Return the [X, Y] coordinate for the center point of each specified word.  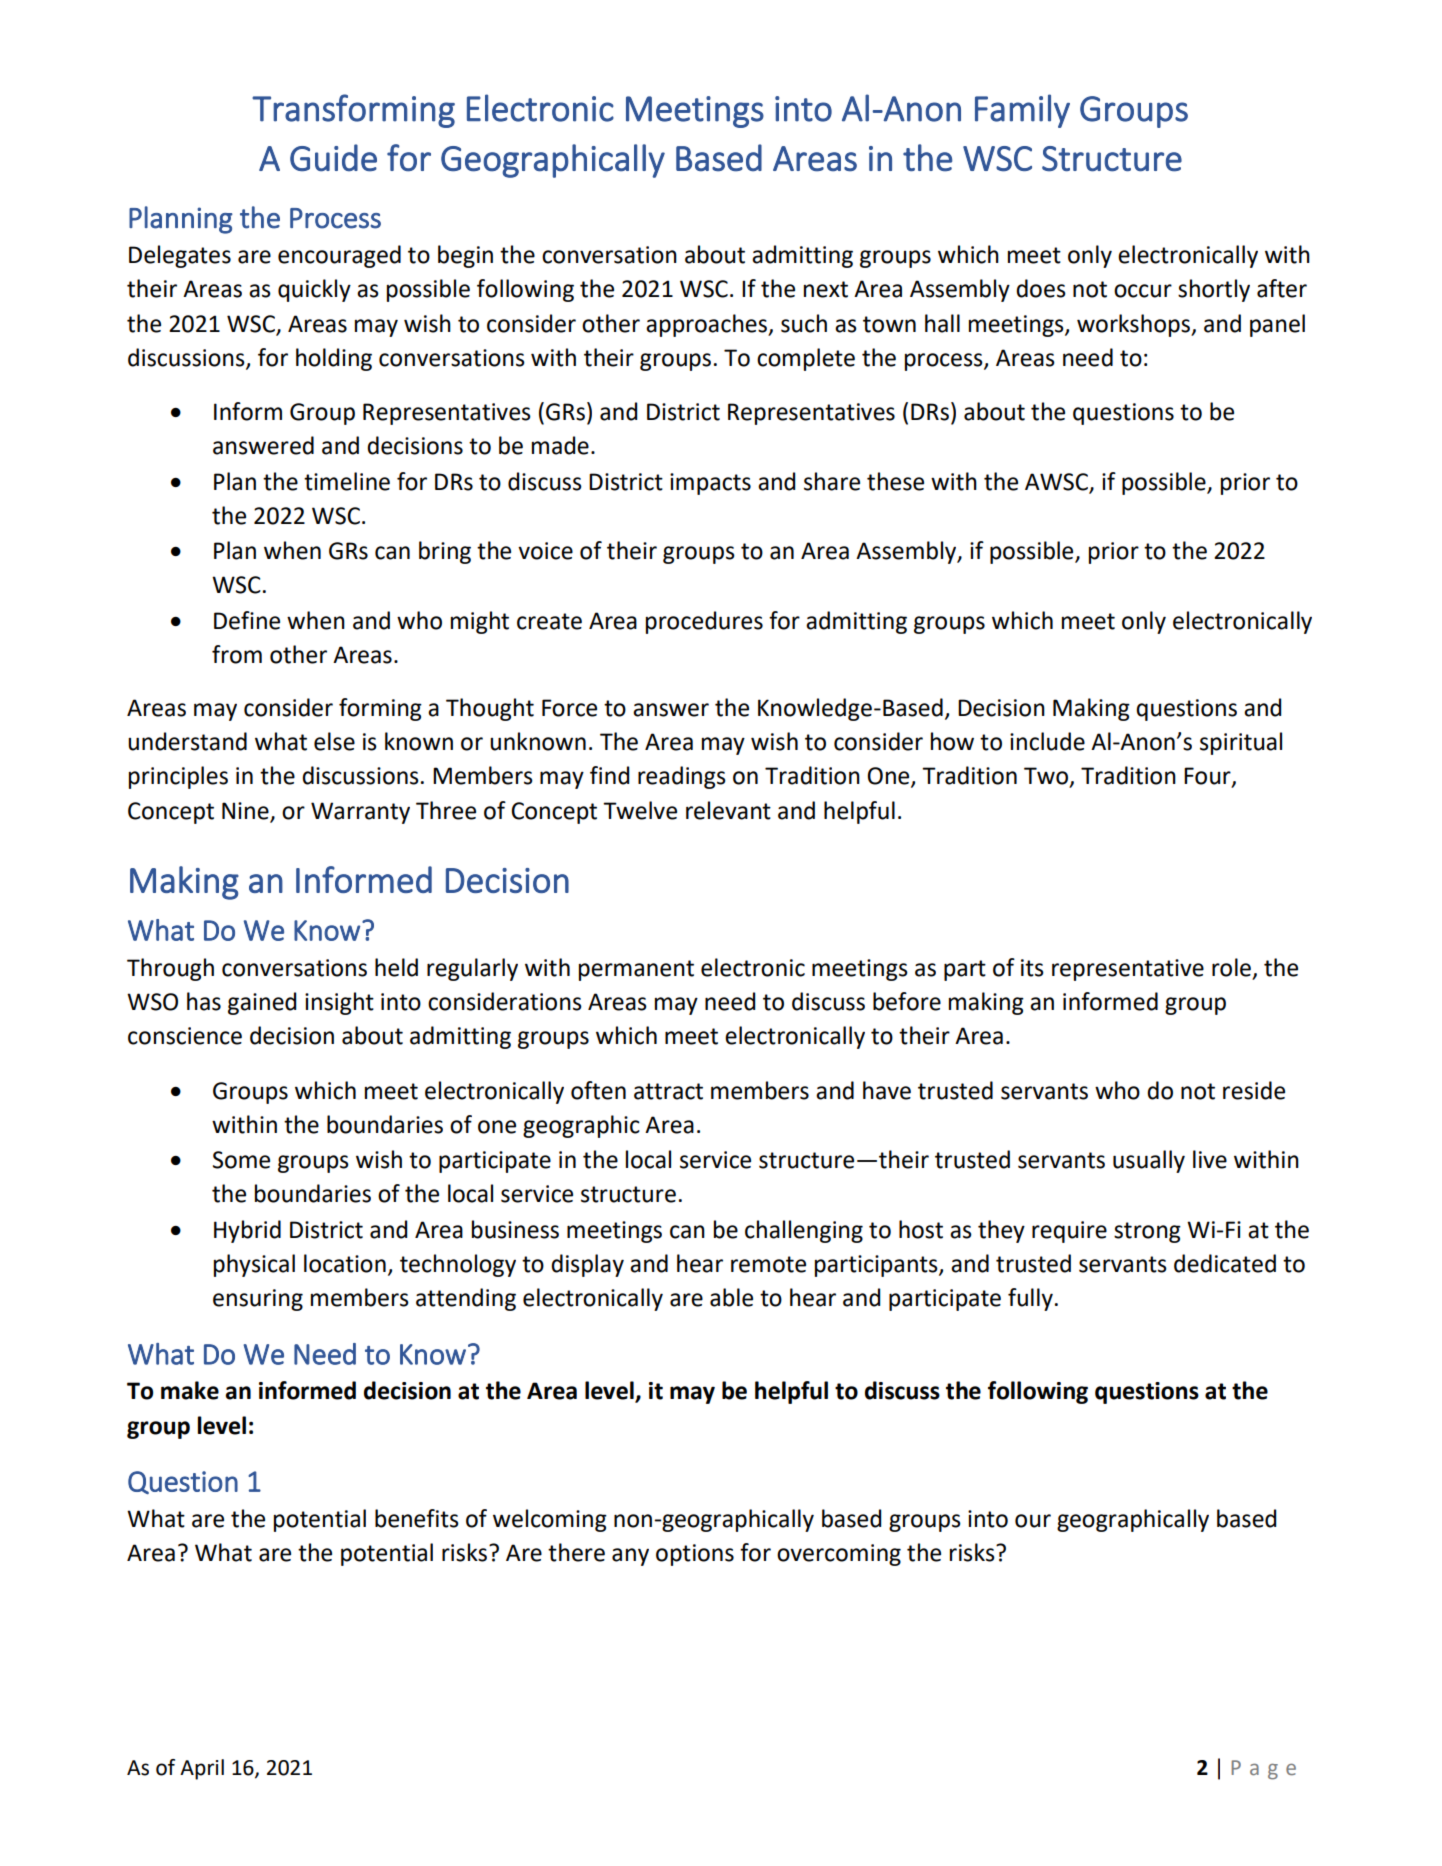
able [731, 1297]
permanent [636, 970]
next [826, 289]
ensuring [258, 1300]
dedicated [1225, 1263]
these [895, 481]
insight [339, 1003]
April [202, 1769]
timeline [347, 481]
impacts [710, 484]
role [1233, 968]
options [695, 1555]
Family [1022, 111]
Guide [333, 158]
